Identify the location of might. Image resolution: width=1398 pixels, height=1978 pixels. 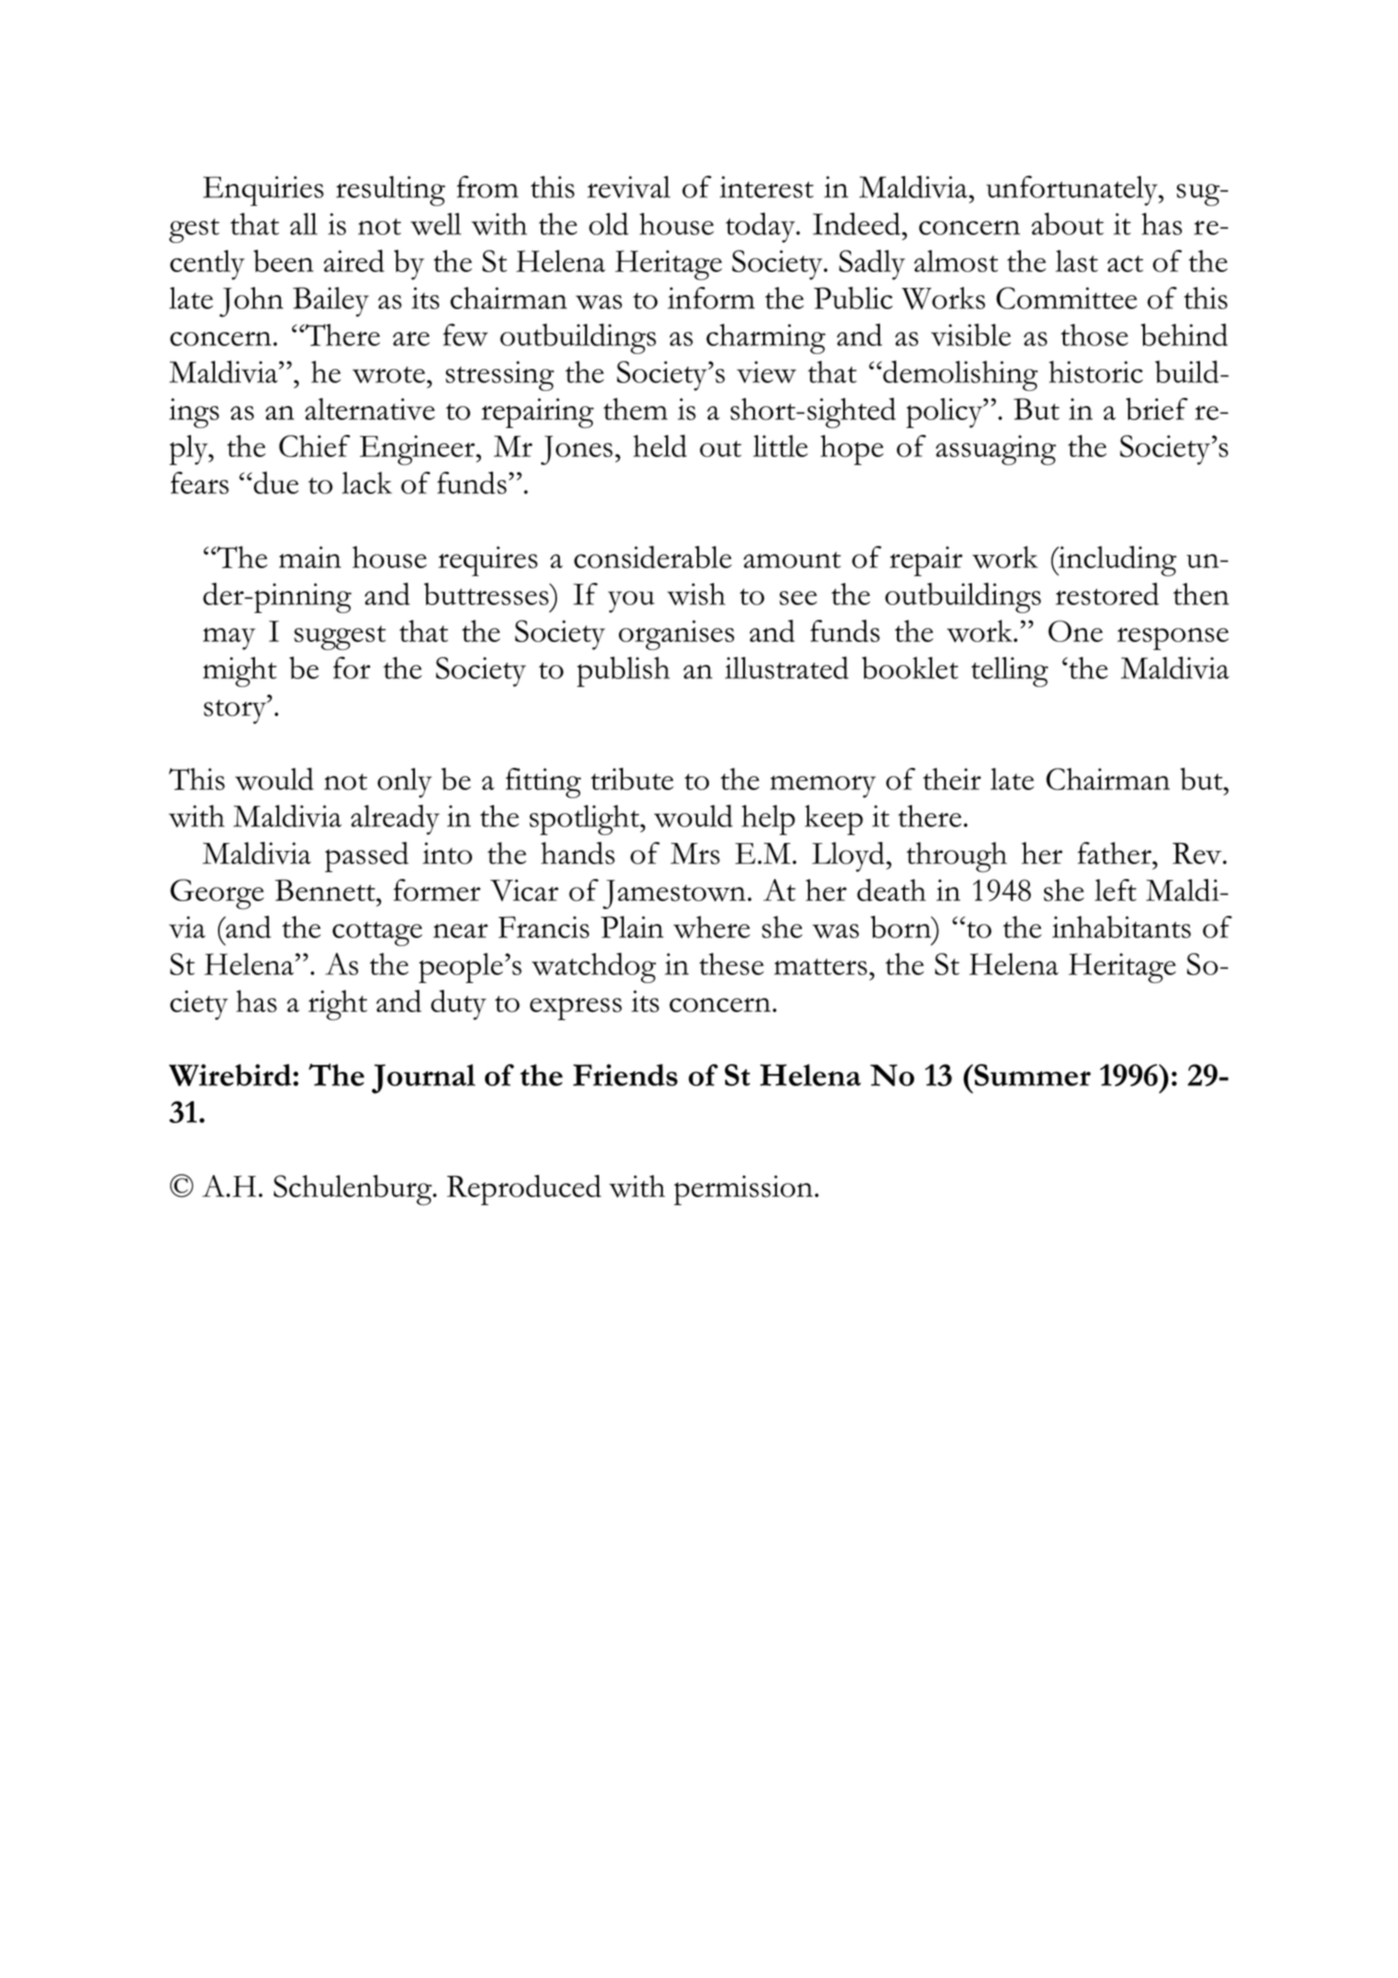
(240, 672).
